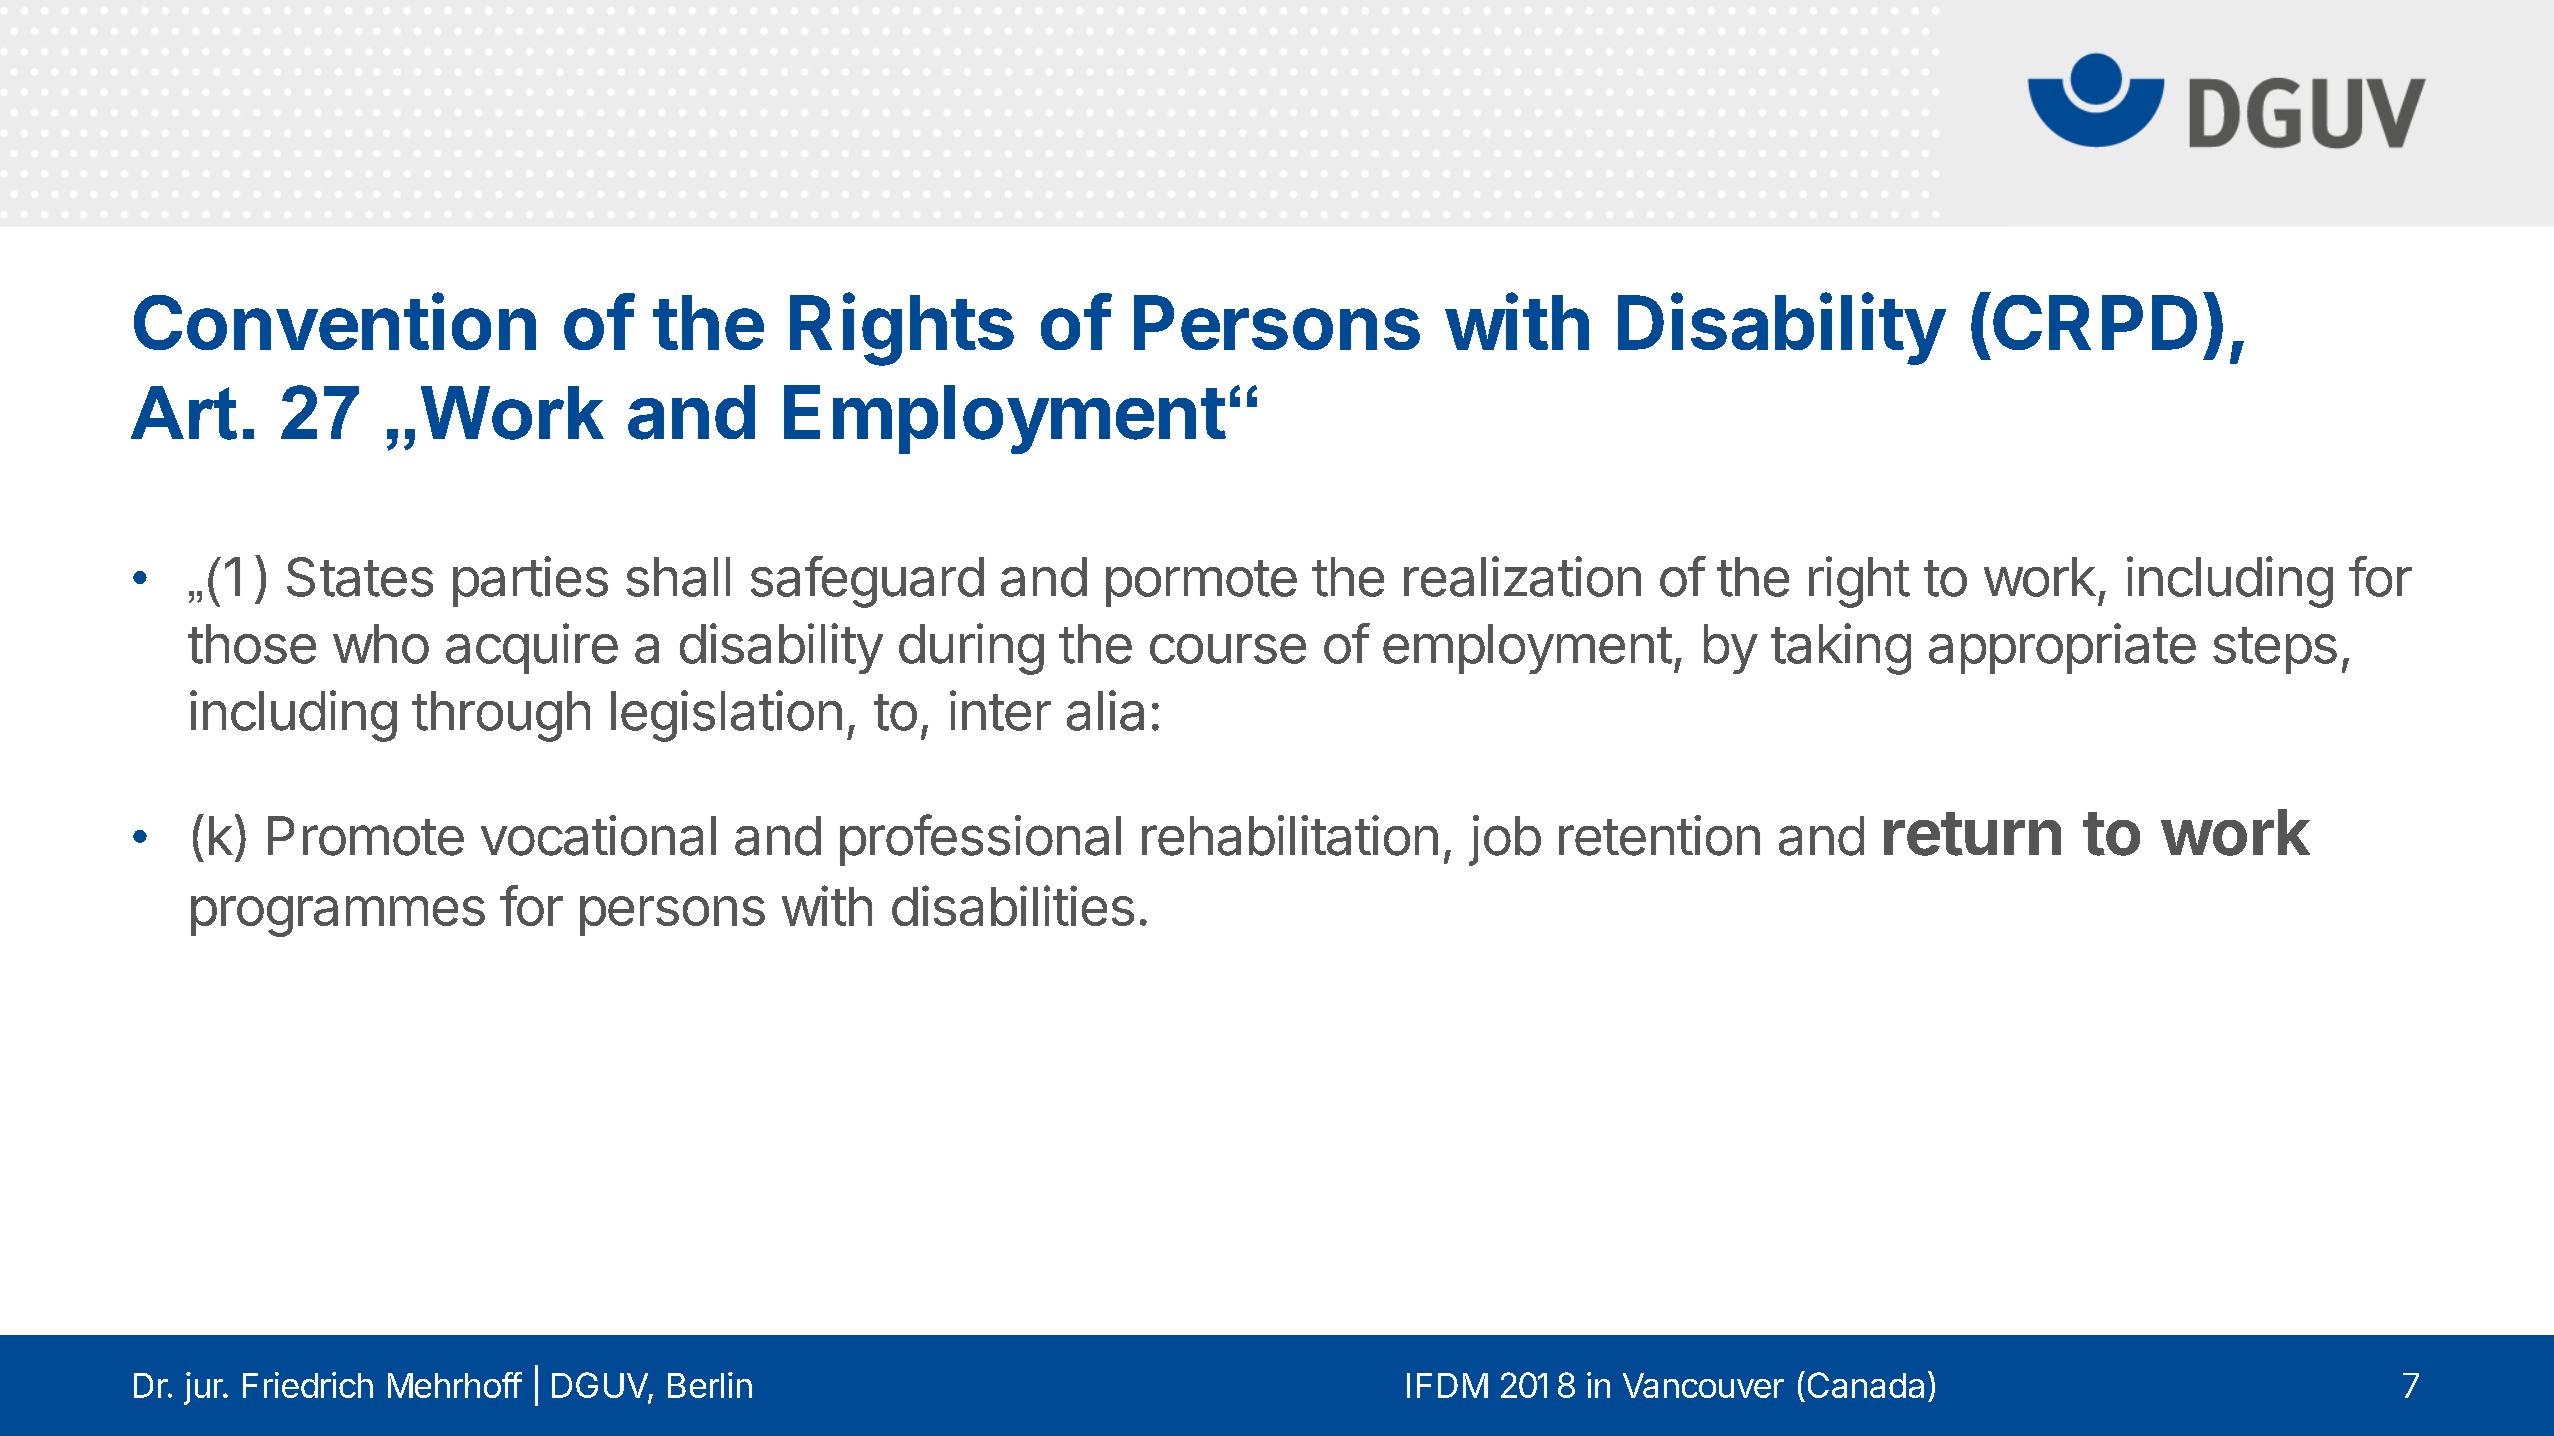 Image resolution: width=2554 pixels, height=1436 pixels. I want to click on appropriate, so click(2062, 648).
